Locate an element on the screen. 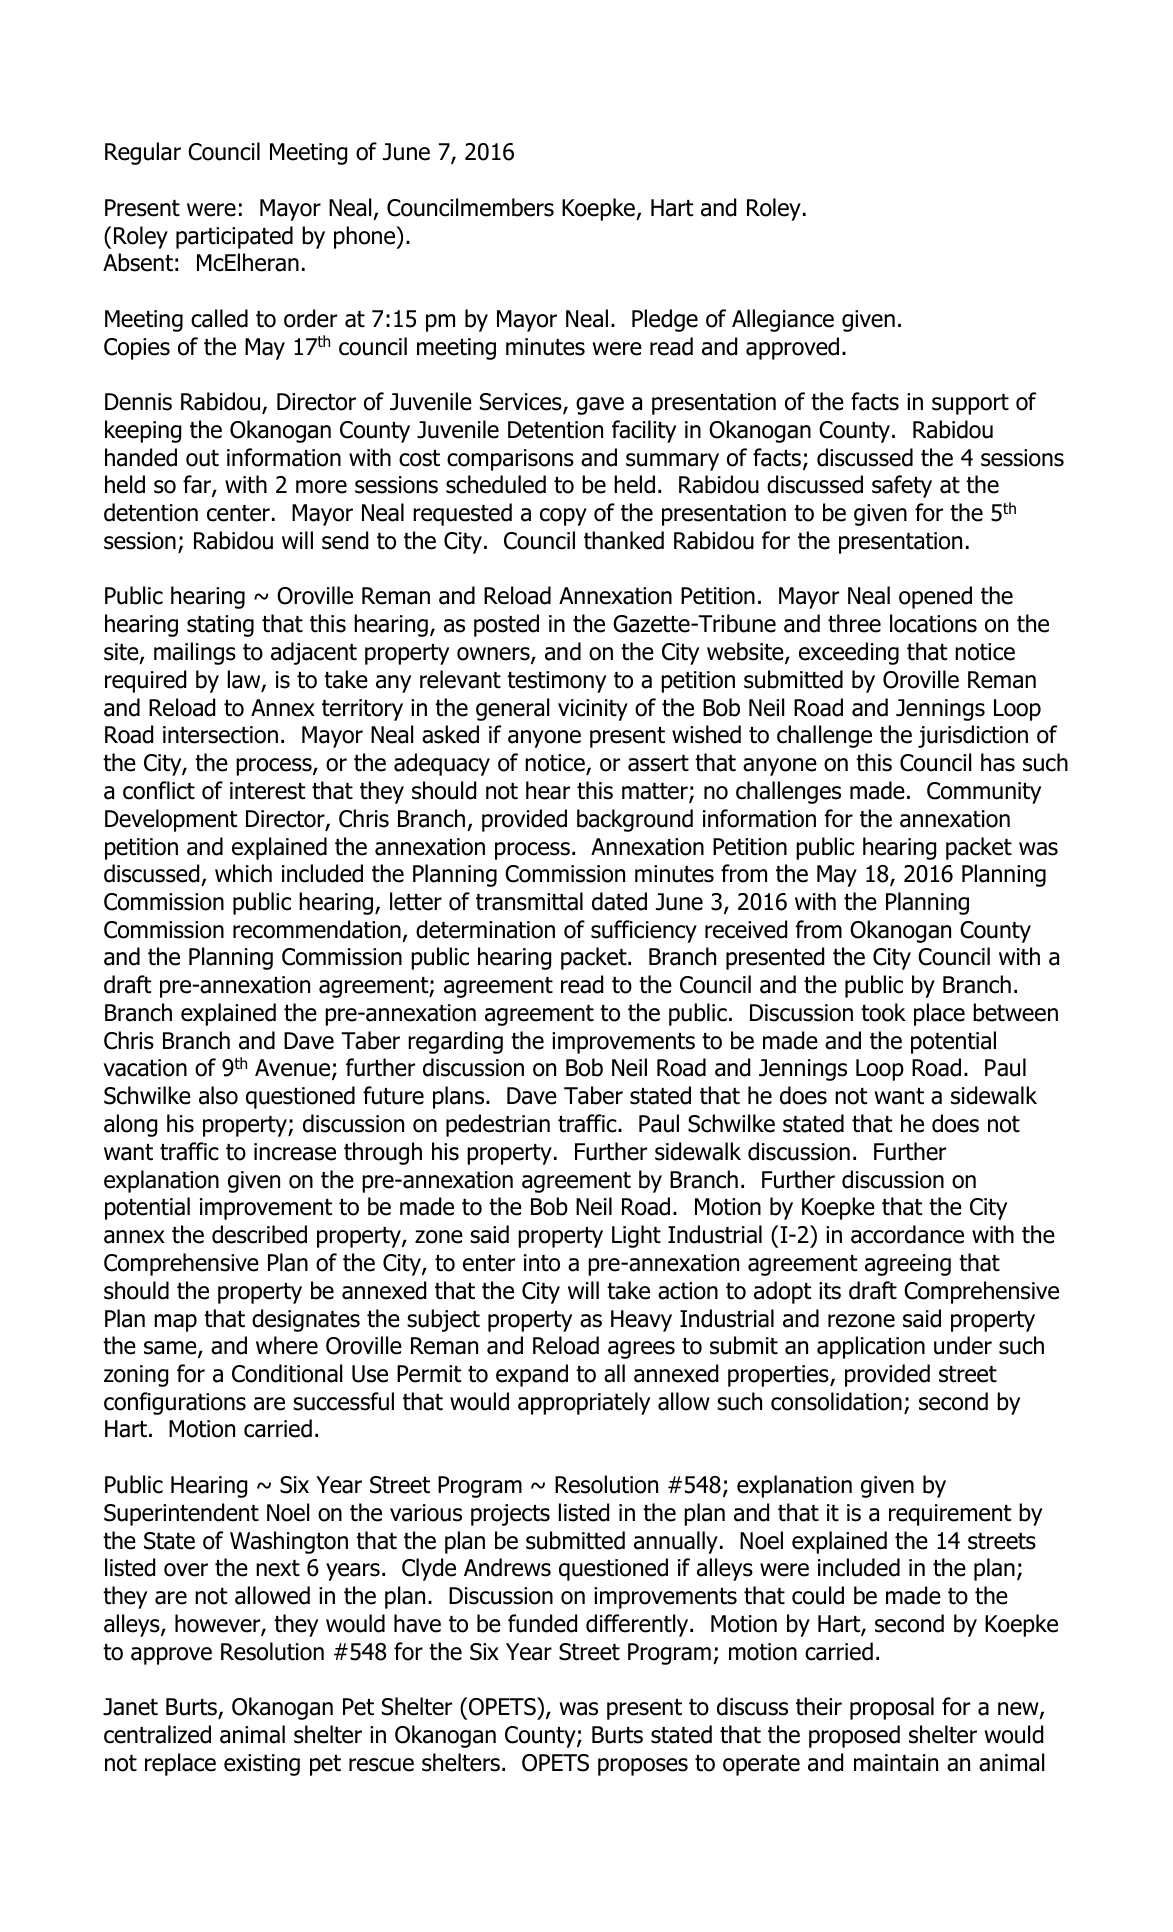 The height and width of the screenshot is (1932, 1173). expand is located at coordinates (532, 1375).
